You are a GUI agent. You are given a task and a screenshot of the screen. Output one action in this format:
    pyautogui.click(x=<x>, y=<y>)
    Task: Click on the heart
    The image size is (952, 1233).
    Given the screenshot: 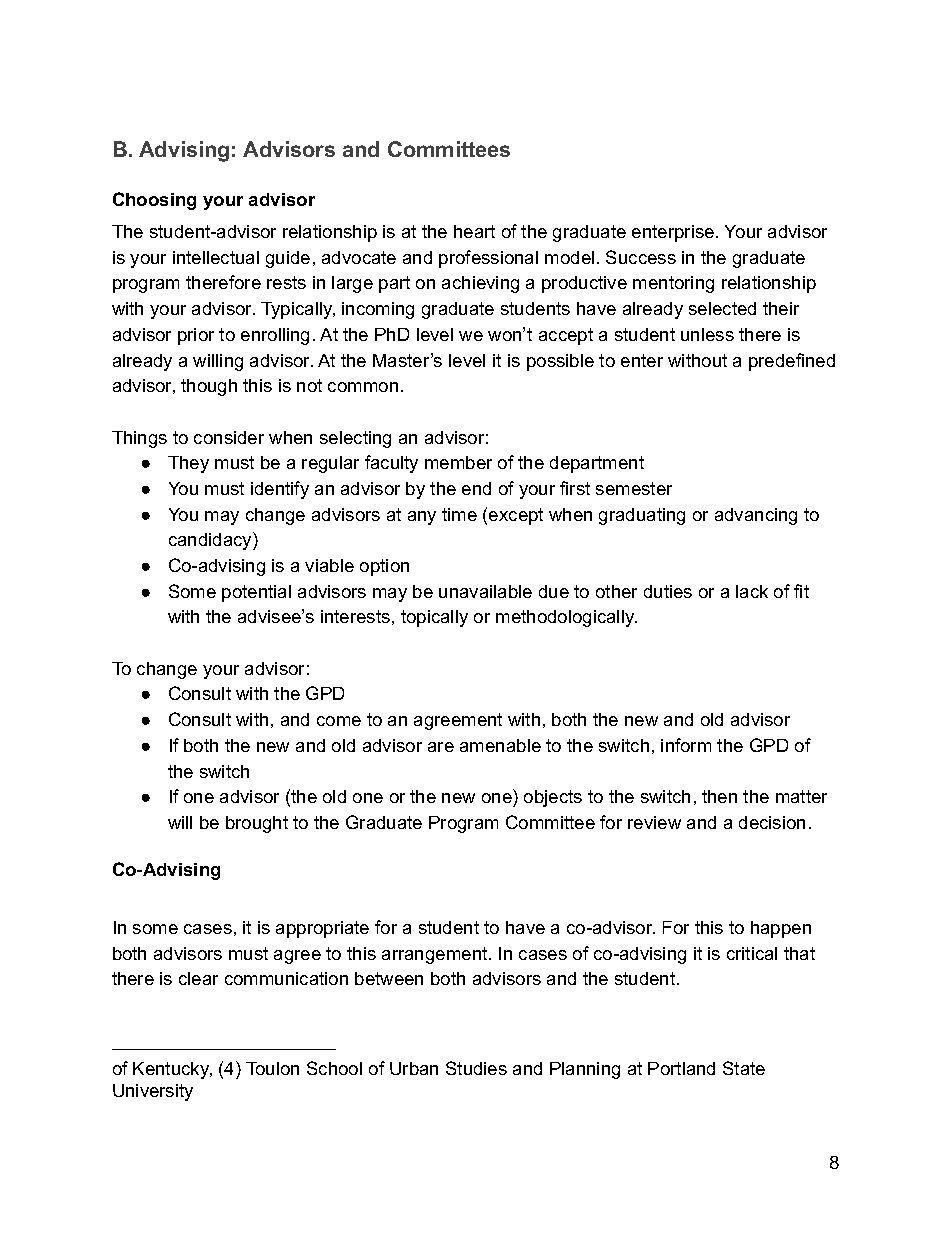 What is the action you would take?
    pyautogui.click(x=474, y=231)
